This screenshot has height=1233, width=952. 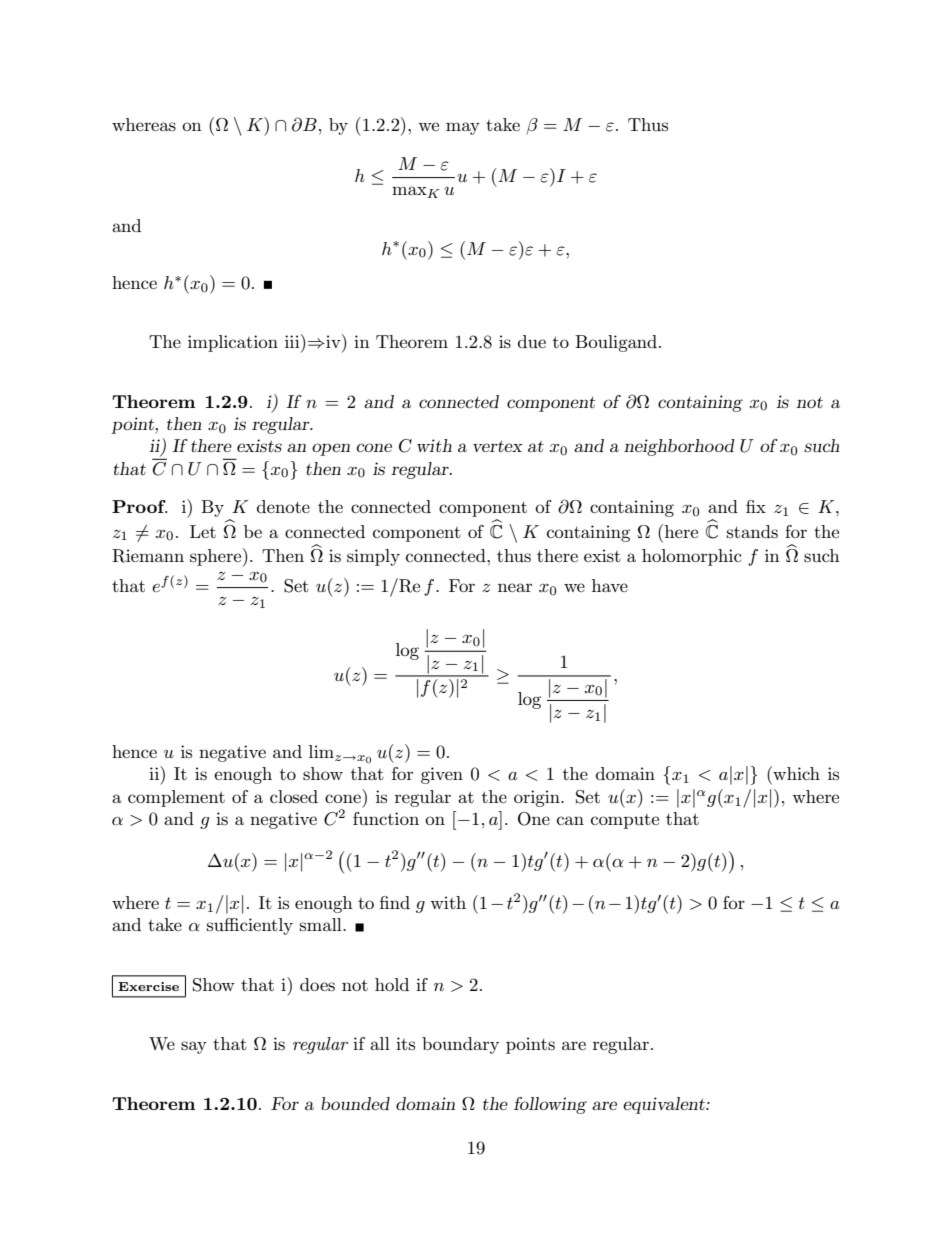 I want to click on neighborhood, so click(x=679, y=447).
